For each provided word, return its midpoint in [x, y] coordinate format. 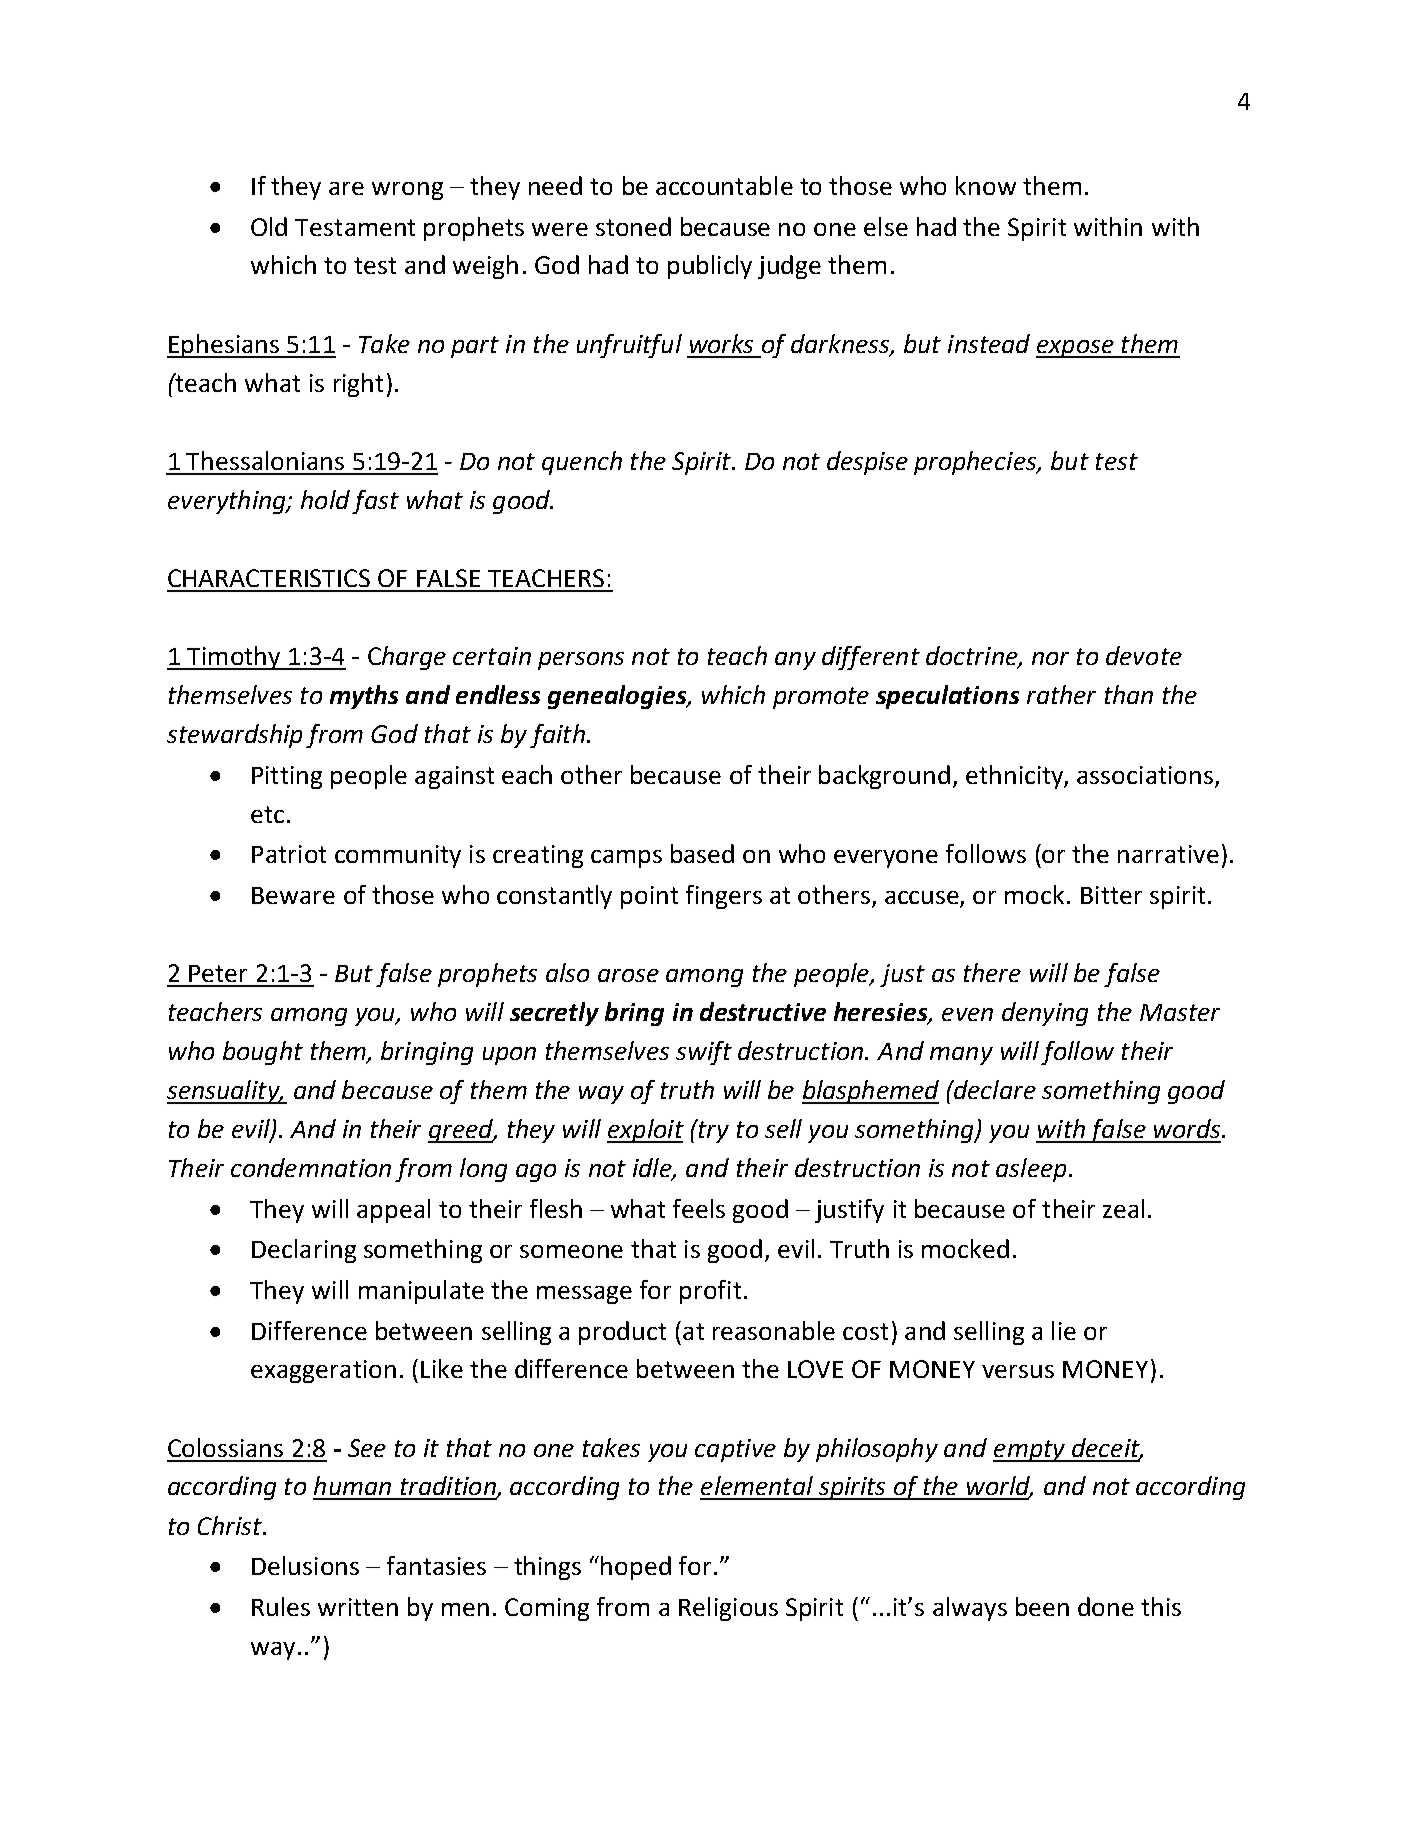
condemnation [311, 1167]
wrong [407, 191]
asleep [1031, 1170]
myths [364, 697]
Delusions [305, 1565]
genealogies [618, 697]
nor [1050, 658]
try [712, 1131]
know [986, 185]
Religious [728, 1609]
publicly [710, 267]
